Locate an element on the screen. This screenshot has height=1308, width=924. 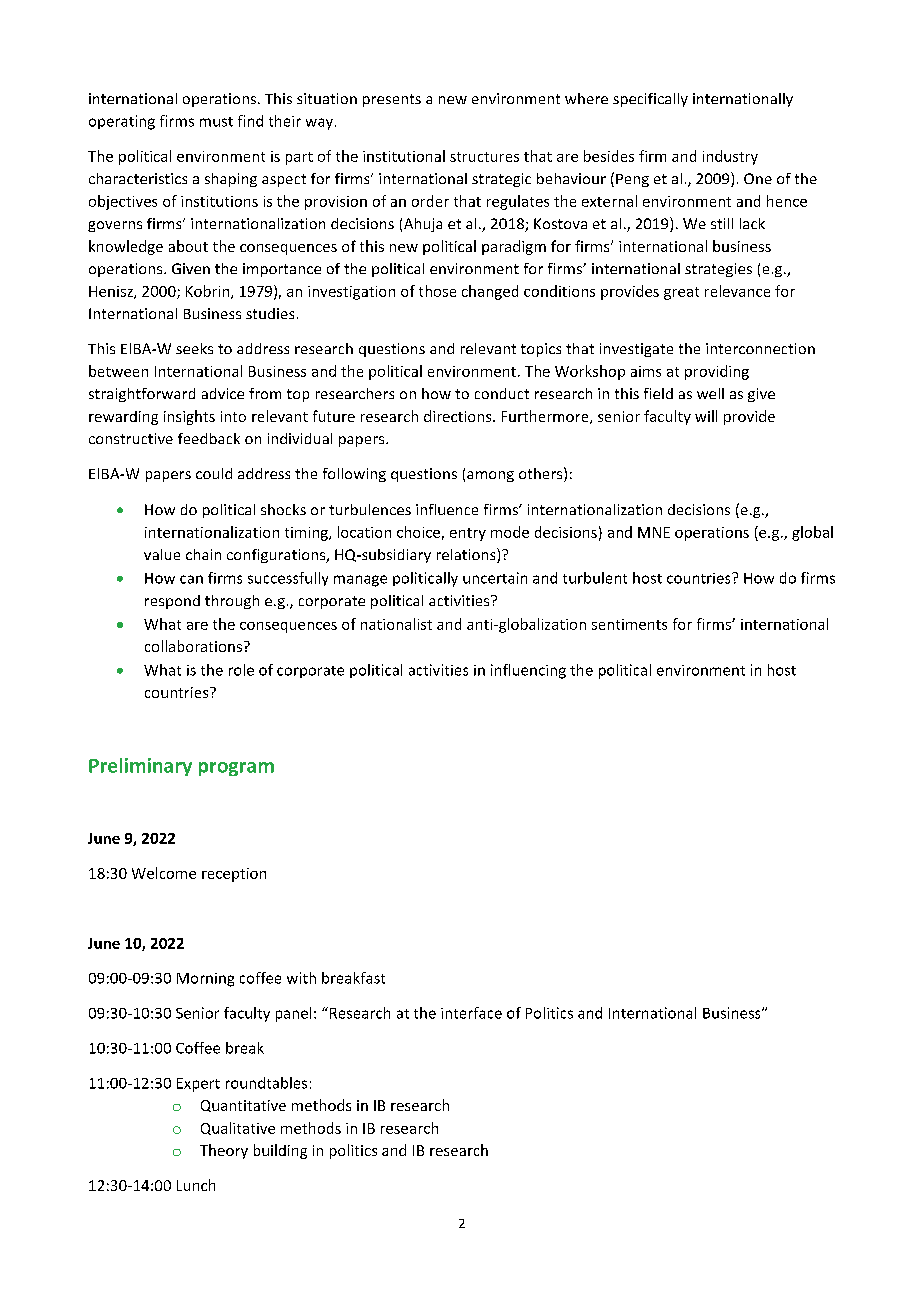
structures is located at coordinates (484, 157).
